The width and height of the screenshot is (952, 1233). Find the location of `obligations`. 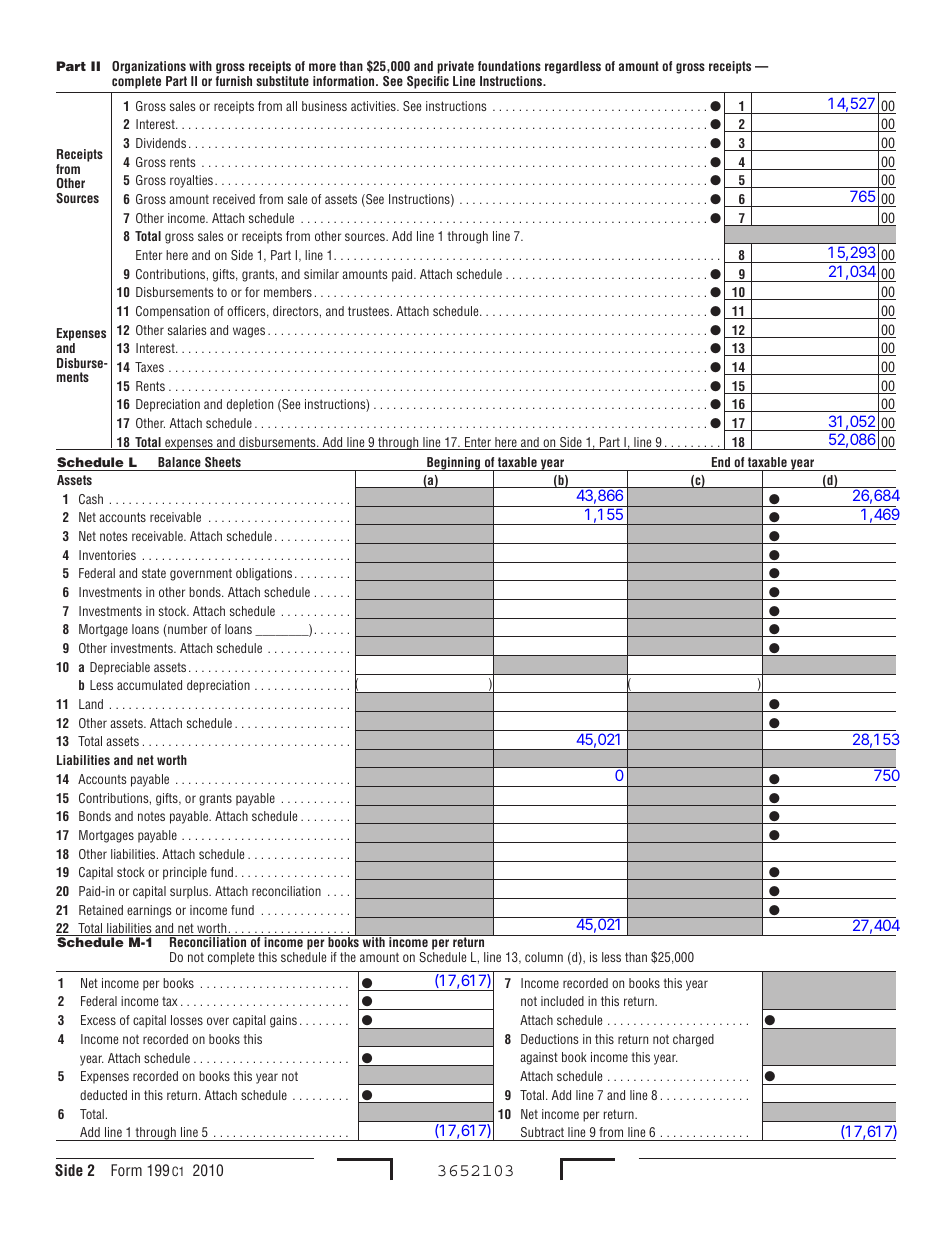

obligations is located at coordinates (264, 574).
